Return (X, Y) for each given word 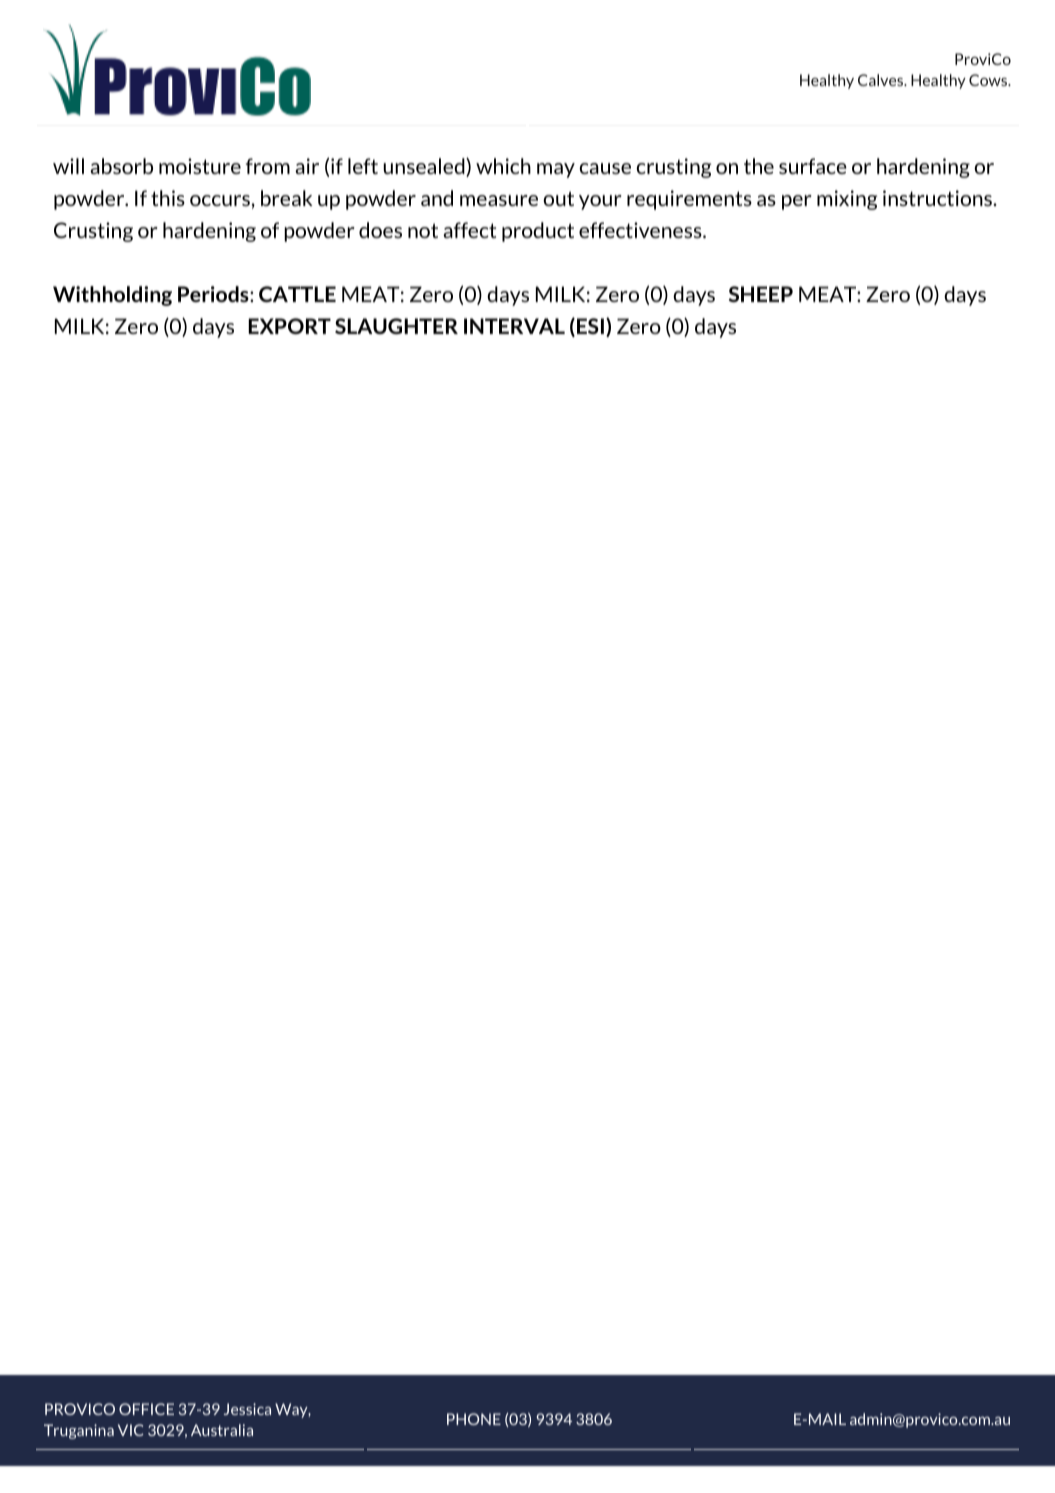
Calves (882, 80)
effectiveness (641, 230)
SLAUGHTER (396, 326)
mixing (847, 200)
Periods (214, 294)
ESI (590, 326)
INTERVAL (514, 326)
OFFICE (146, 1409)
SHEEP (761, 294)
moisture (200, 166)
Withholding (112, 296)
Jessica (247, 1409)
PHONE (474, 1419)
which (503, 166)
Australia (222, 1430)
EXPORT (289, 326)
